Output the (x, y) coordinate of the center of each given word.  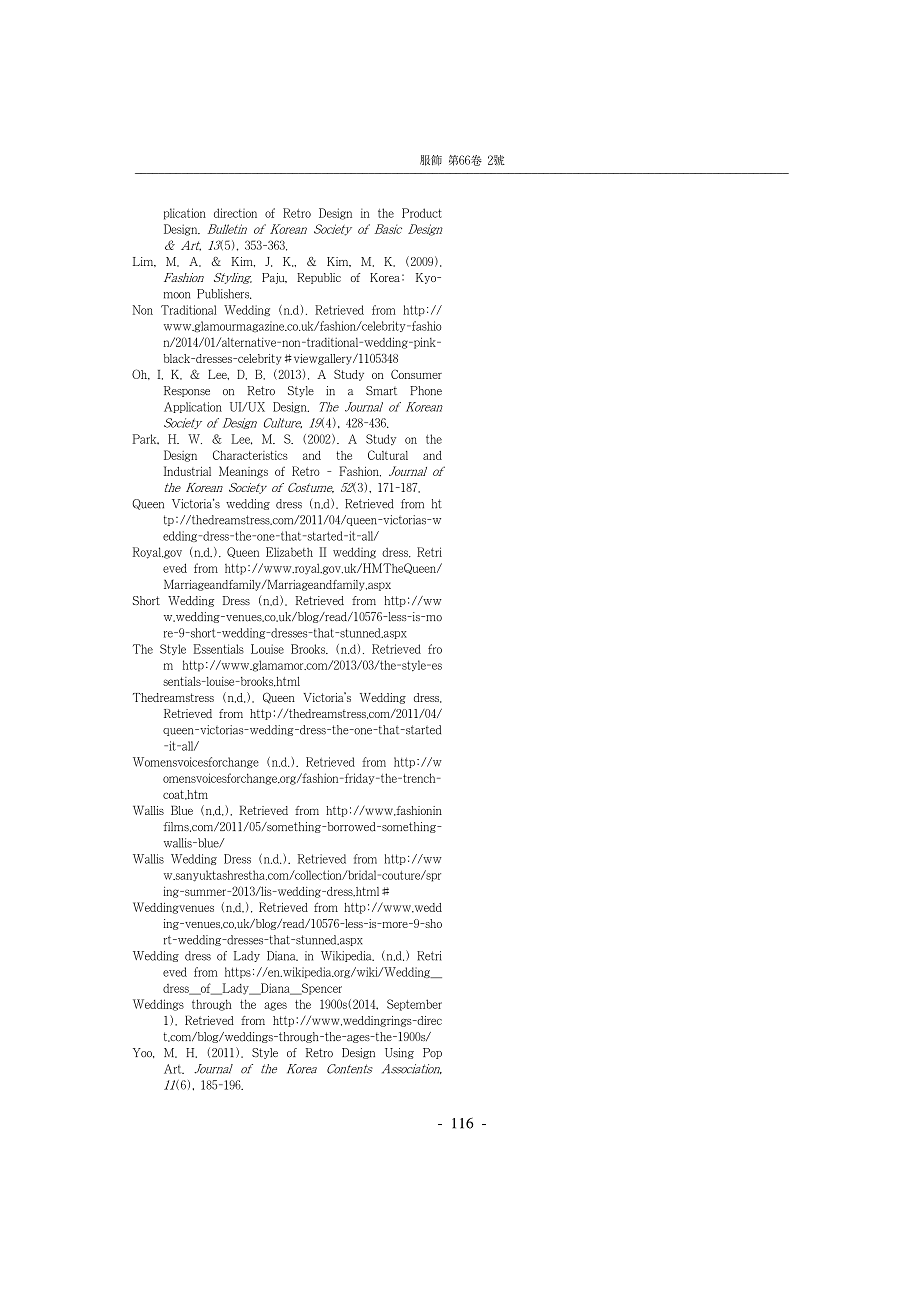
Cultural (388, 455)
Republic (319, 278)
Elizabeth (289, 552)
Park (145, 439)
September (414, 1005)
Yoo (143, 1053)
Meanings (248, 472)
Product (422, 213)
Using (399, 1053)
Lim (144, 262)
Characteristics (250, 455)
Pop (432, 1053)
